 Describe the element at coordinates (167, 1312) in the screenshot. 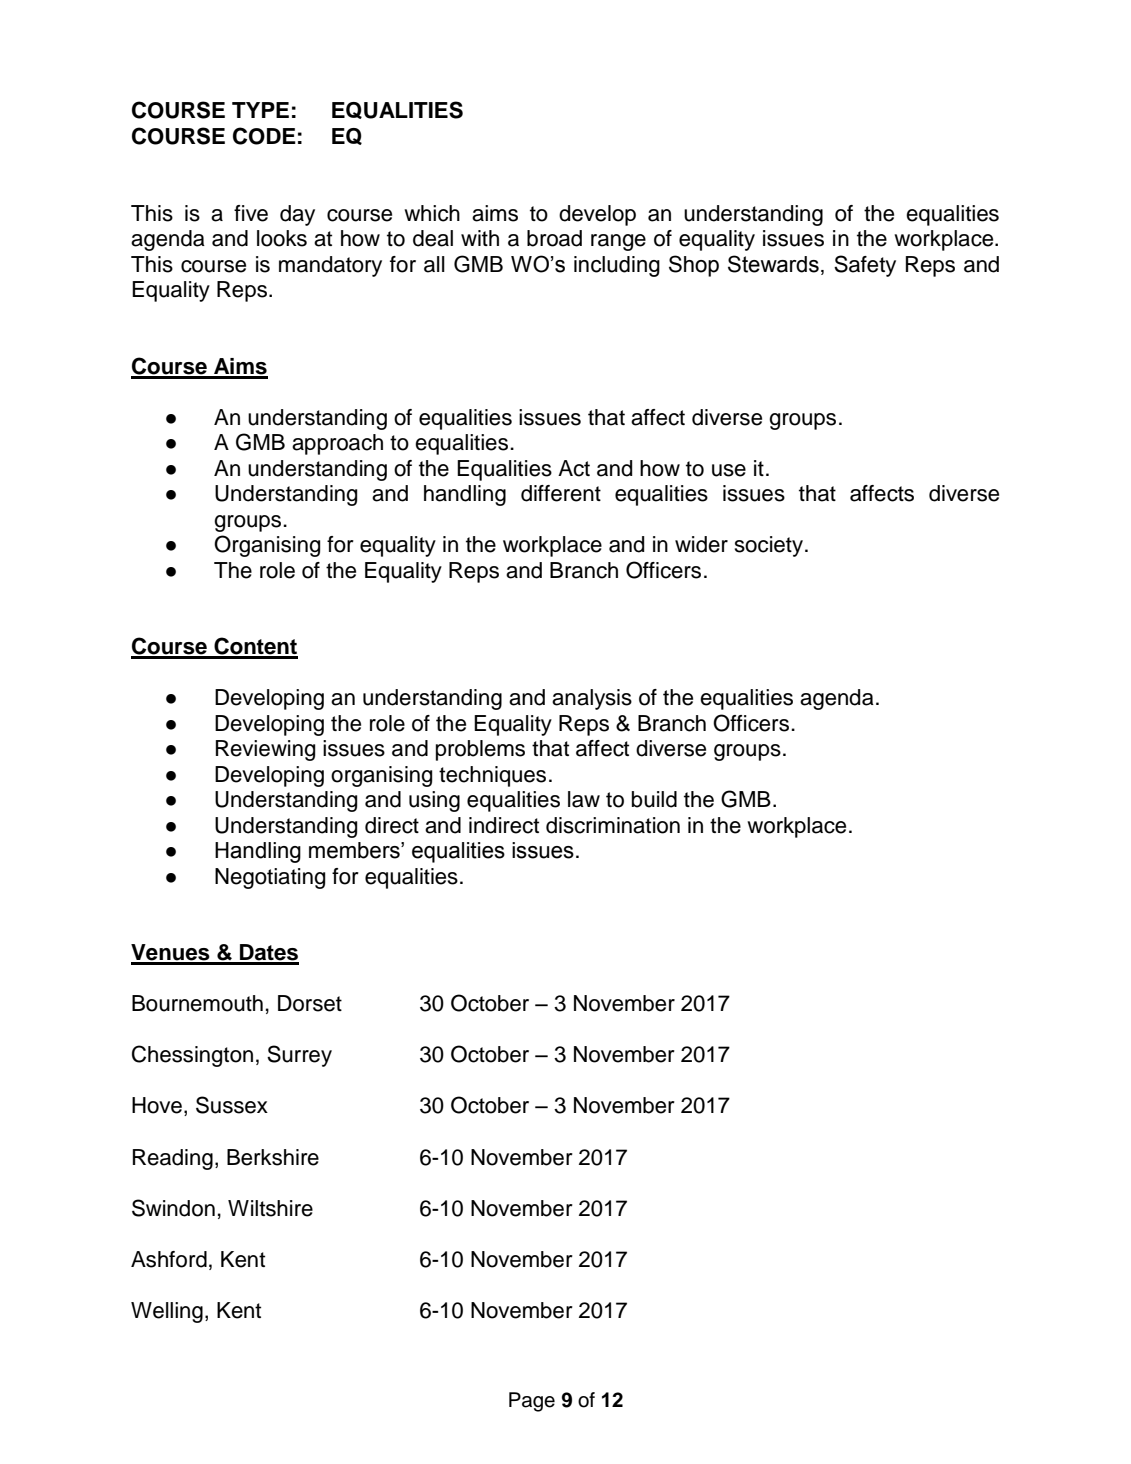

I see `Welling` at that location.
